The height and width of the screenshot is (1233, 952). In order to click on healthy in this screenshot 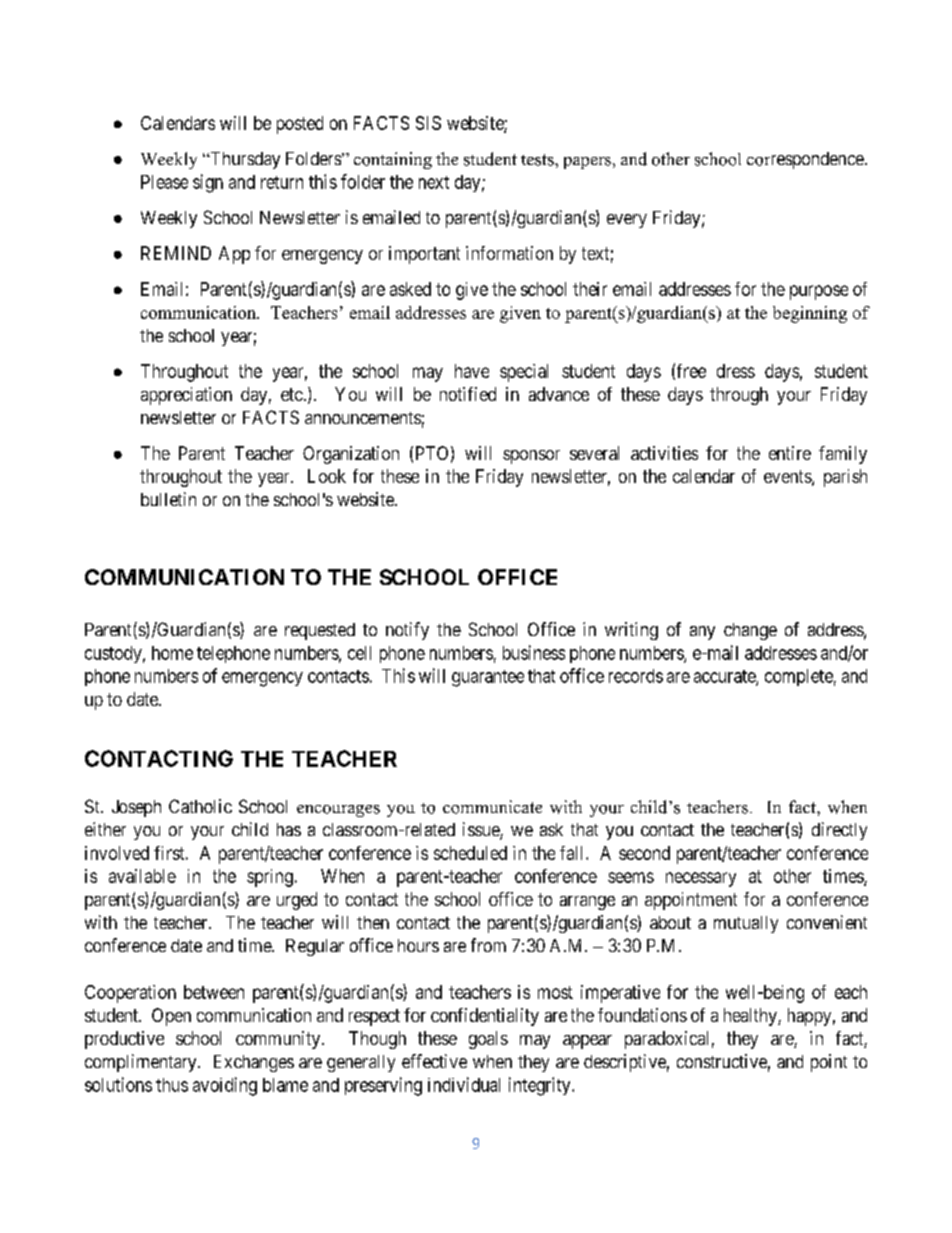, I will do `click(751, 1017)`.
